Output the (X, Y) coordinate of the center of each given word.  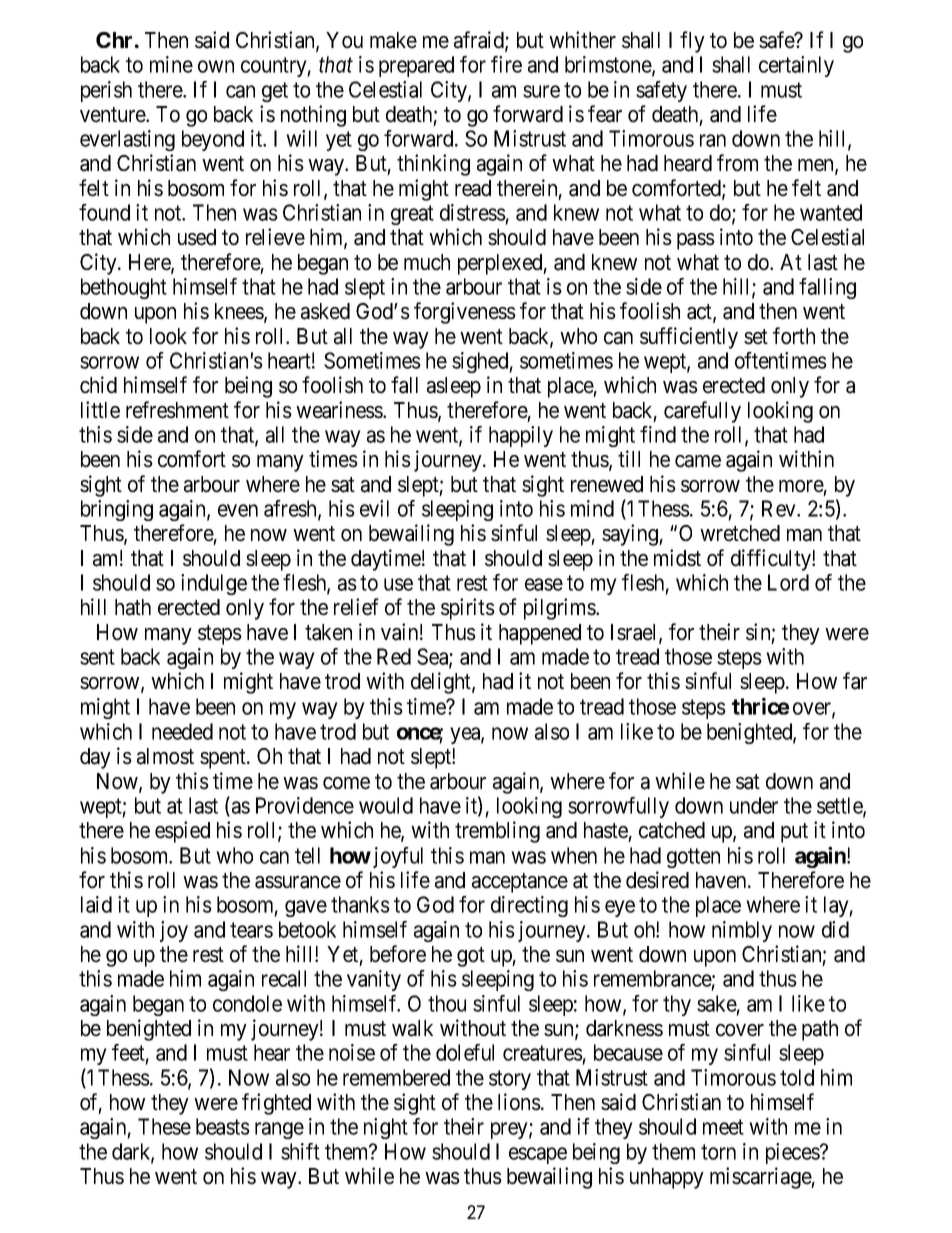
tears (251, 930)
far (855, 681)
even (238, 510)
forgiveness (465, 313)
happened (540, 634)
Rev (780, 508)
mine (171, 64)
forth (794, 336)
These (164, 1126)
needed (182, 731)
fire (506, 64)
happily (521, 436)
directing (529, 906)
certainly (796, 66)
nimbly (742, 931)
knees (240, 312)
